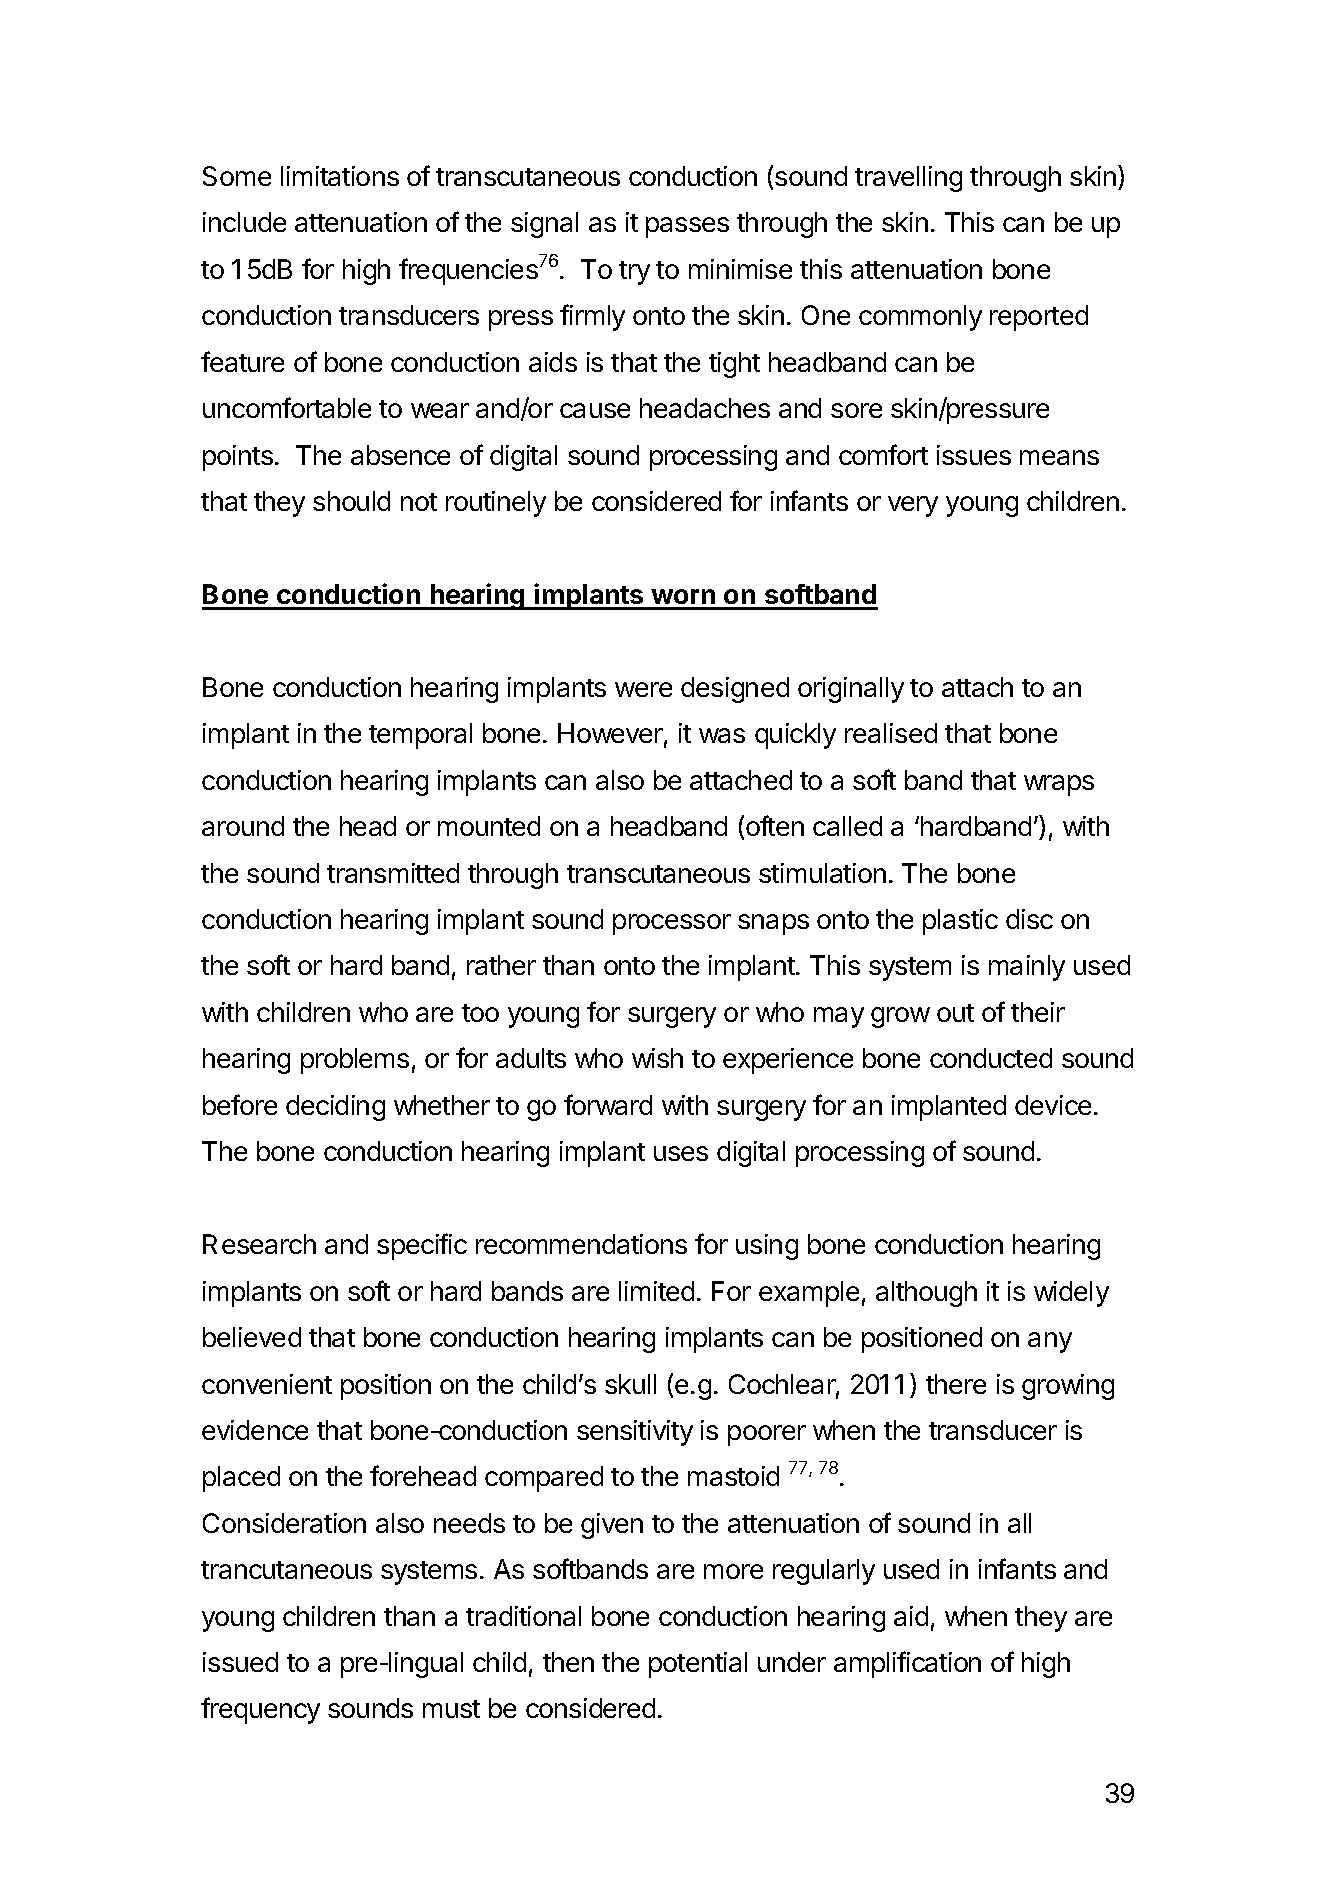 The width and height of the image is (1335, 1889). Describe the element at coordinates (340, 176) in the image. I see `limitations` at that location.
